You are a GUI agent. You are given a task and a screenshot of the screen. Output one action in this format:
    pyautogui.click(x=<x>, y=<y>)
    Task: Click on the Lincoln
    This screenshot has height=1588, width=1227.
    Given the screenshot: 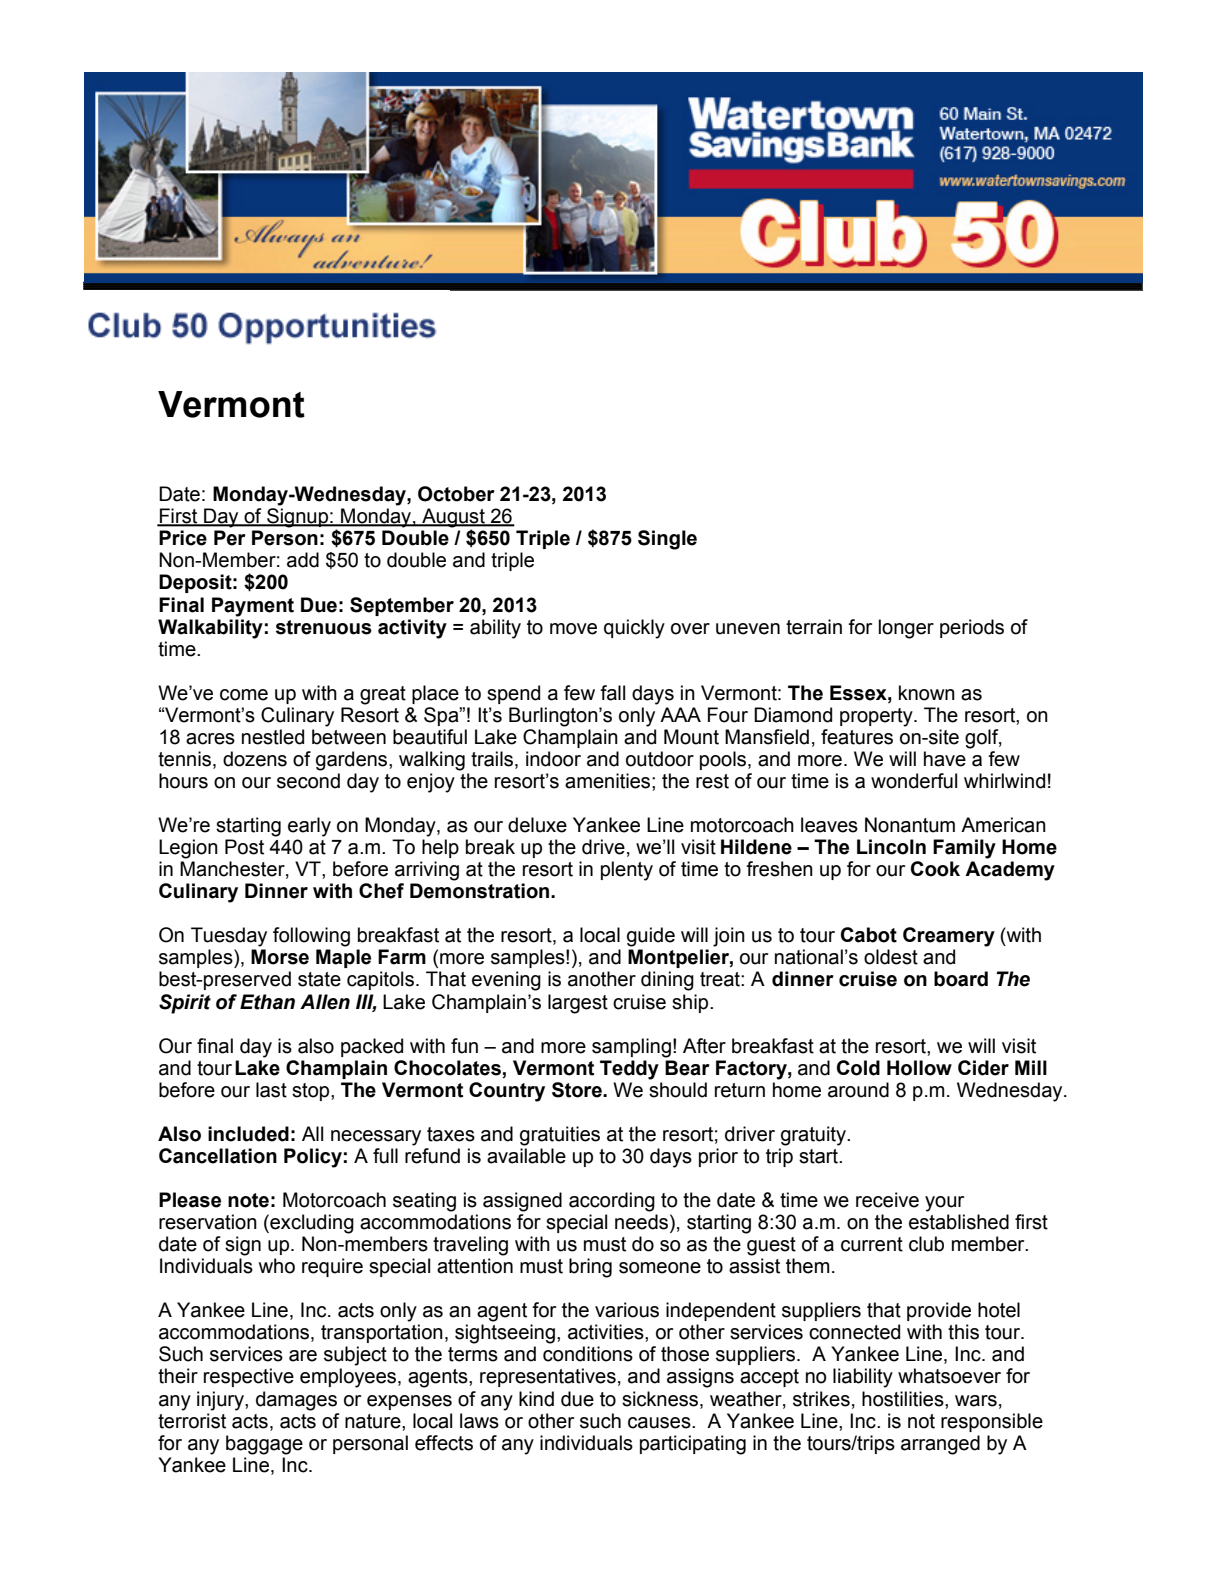 What is the action you would take?
    pyautogui.click(x=891, y=847)
